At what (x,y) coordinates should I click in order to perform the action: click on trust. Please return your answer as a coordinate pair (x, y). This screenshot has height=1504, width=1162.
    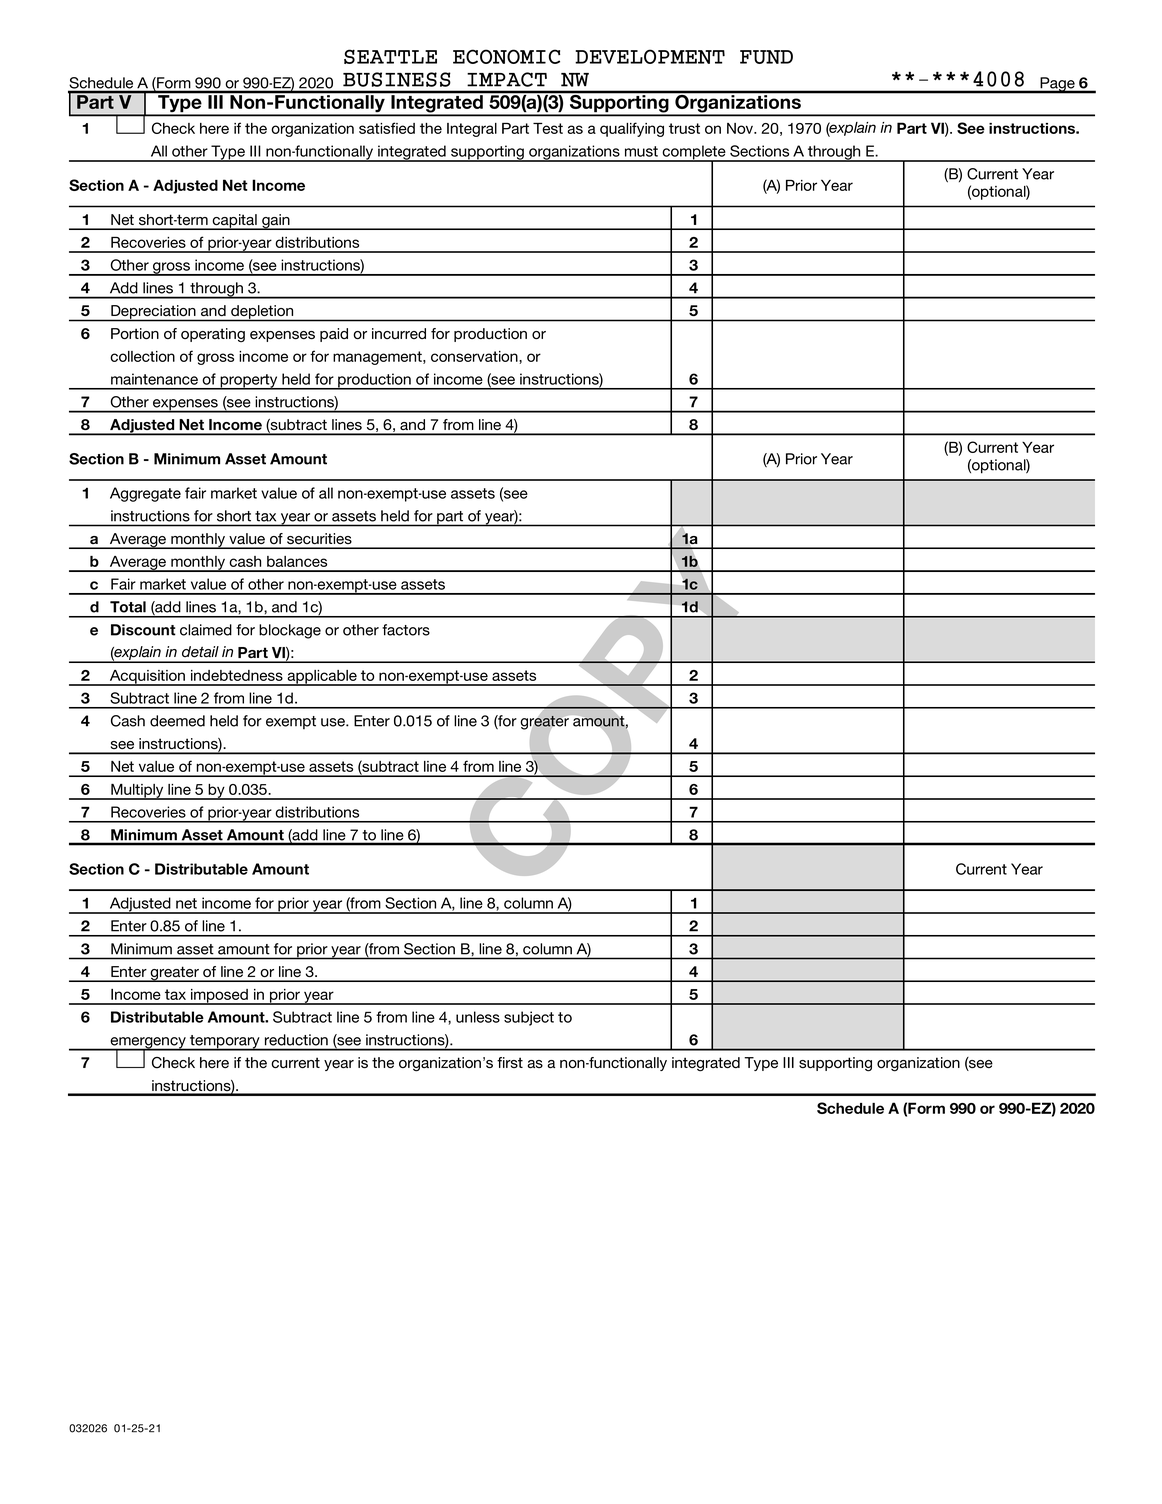
    Looking at the image, I should click on (684, 128).
